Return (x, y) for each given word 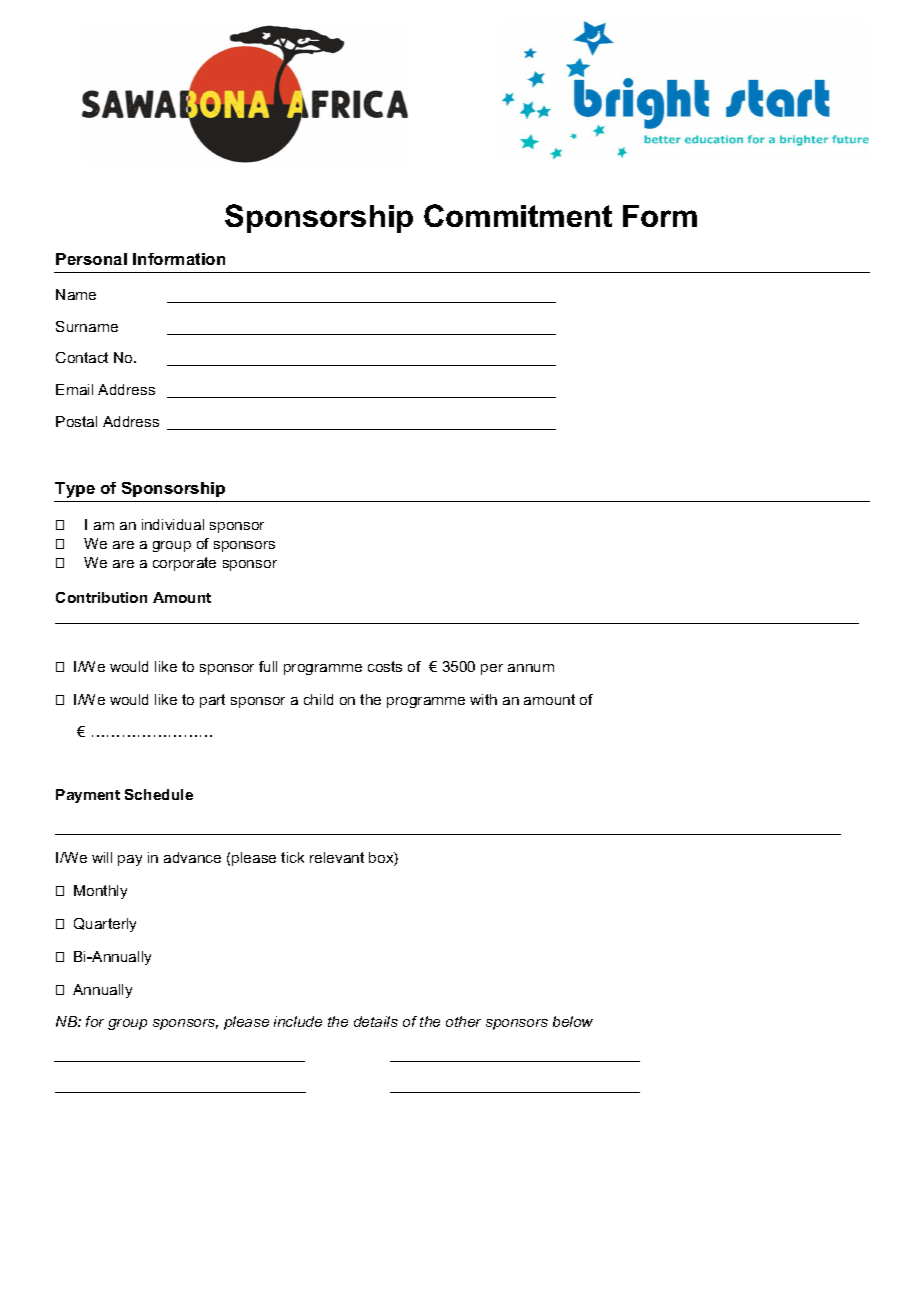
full (268, 666)
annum (531, 668)
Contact (82, 357)
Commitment (518, 215)
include (298, 1021)
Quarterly (105, 925)
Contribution (101, 597)
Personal (91, 259)
